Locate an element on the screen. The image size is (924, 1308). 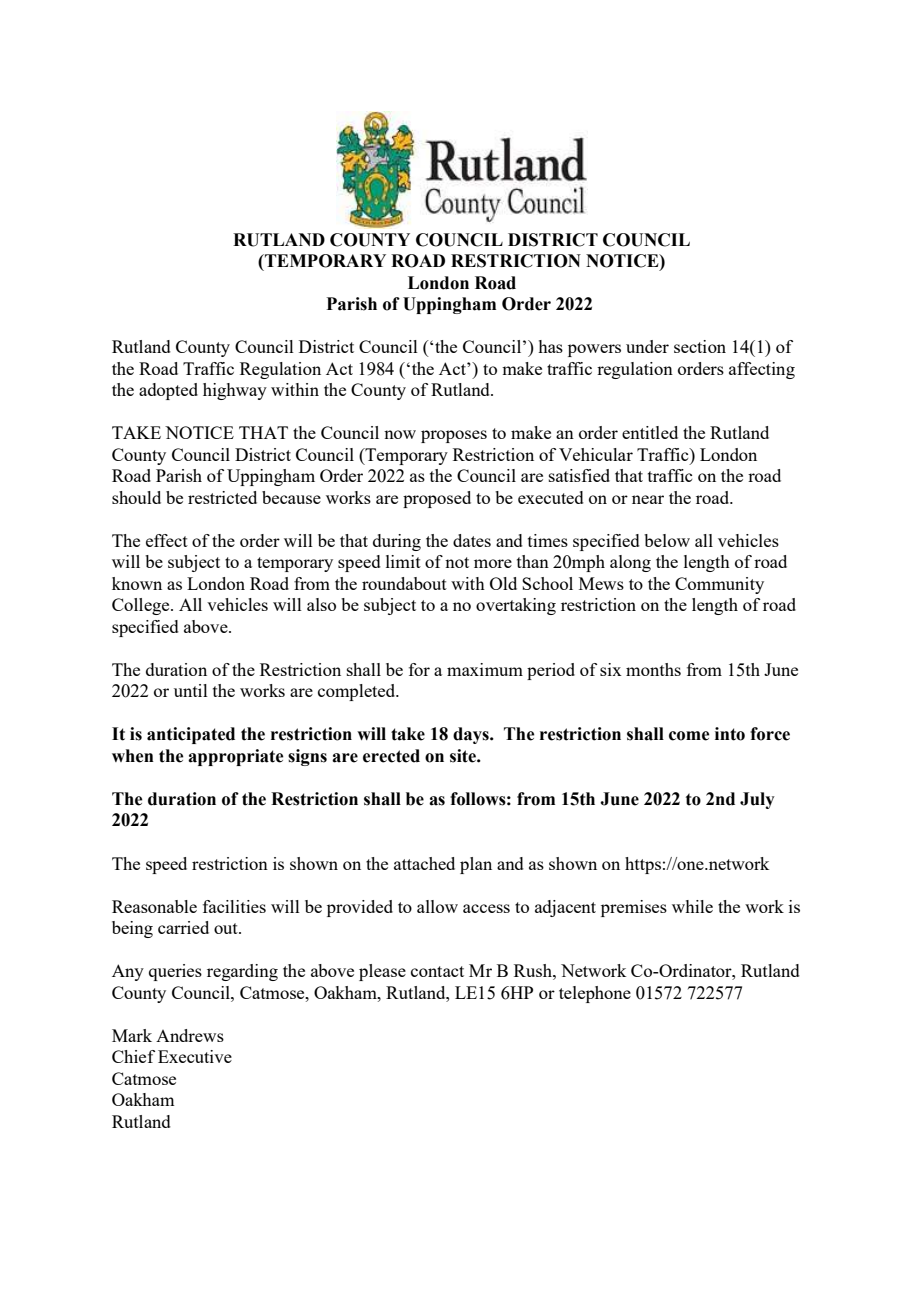
highway is located at coordinates (235, 391).
